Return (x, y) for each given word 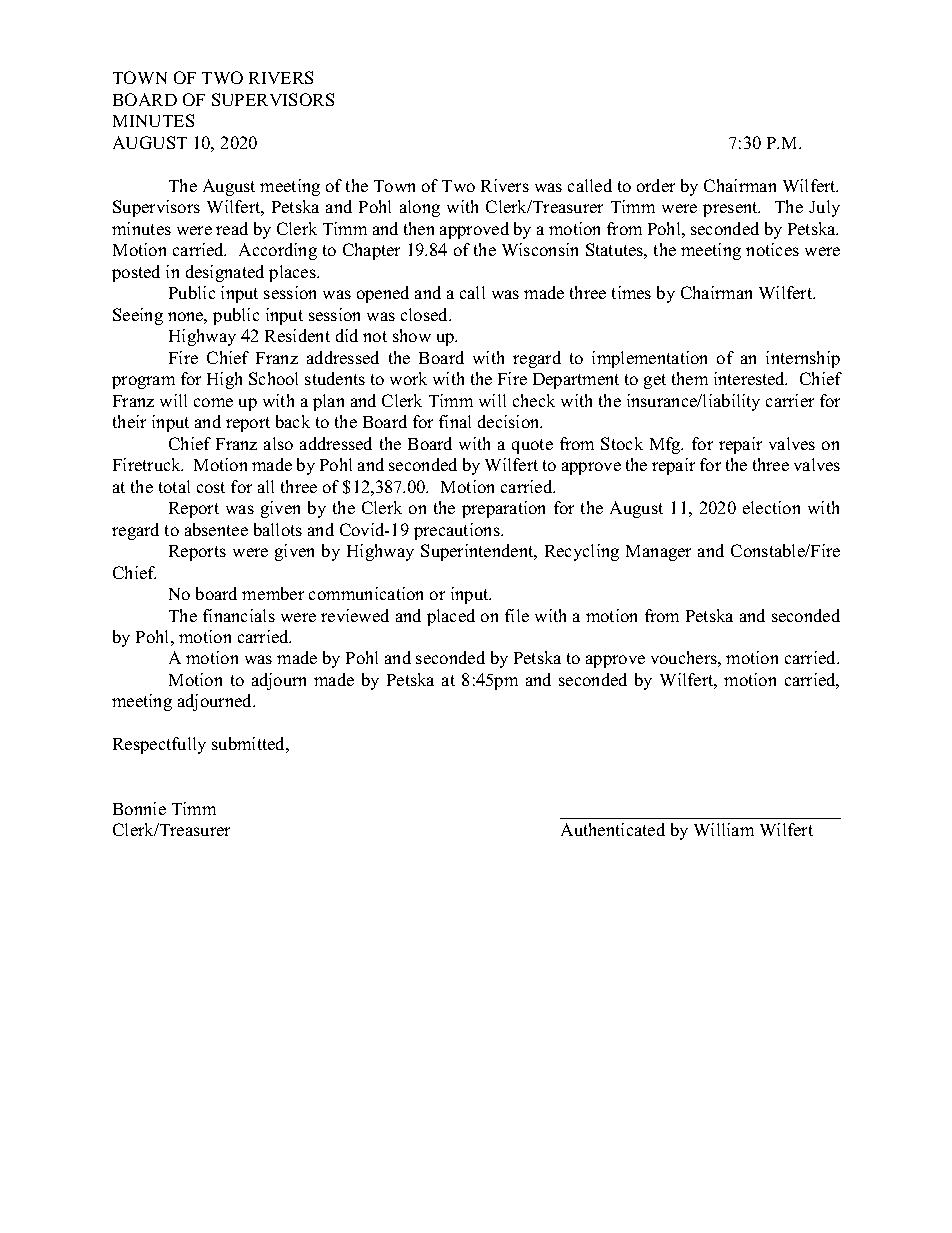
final (455, 421)
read (232, 228)
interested (750, 378)
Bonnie (139, 808)
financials (239, 615)
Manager (658, 553)
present (731, 209)
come (213, 402)
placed (451, 617)
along (420, 208)
